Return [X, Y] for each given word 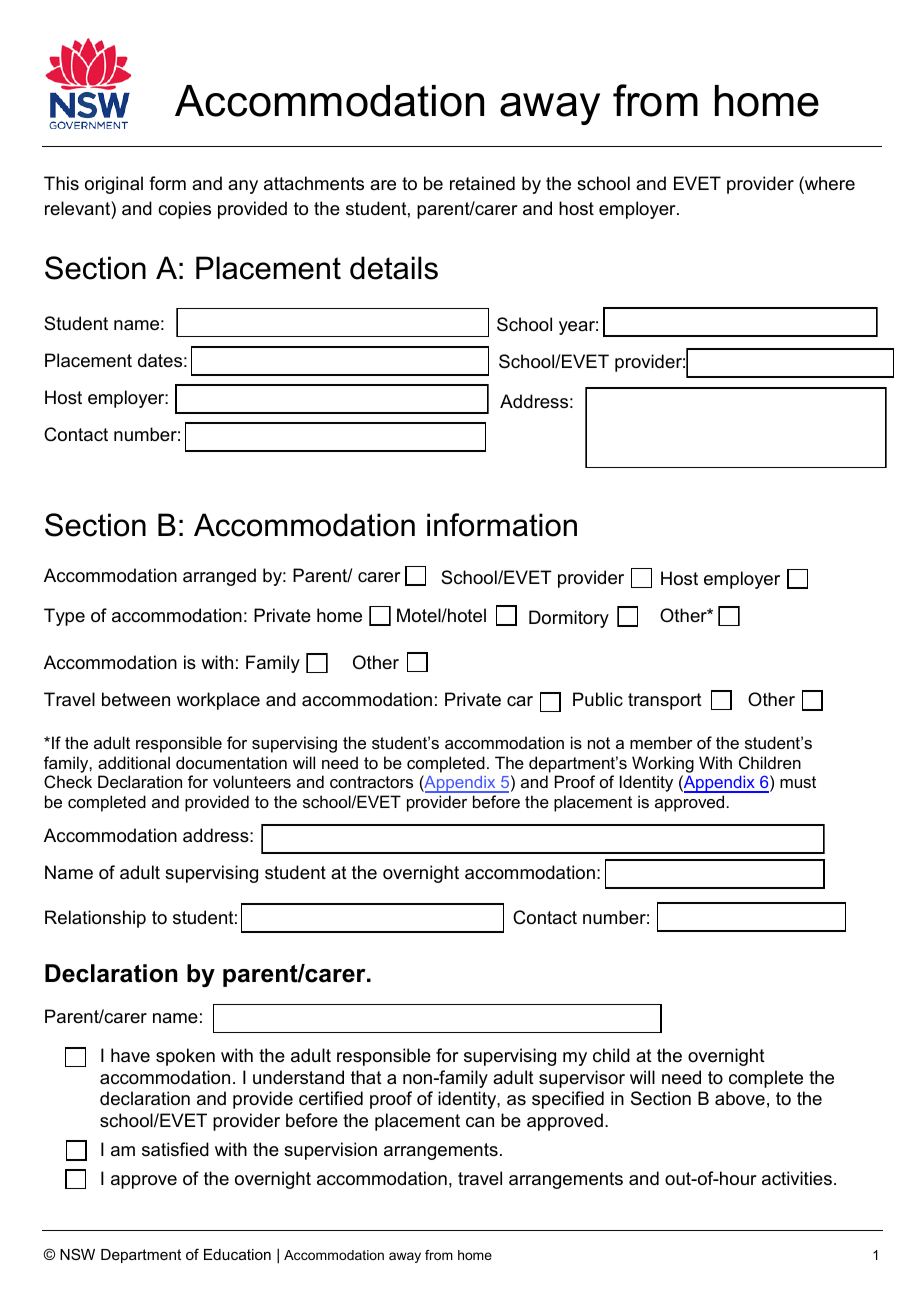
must [798, 782]
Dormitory [569, 619]
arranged [219, 577]
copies [184, 210]
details [394, 268]
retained [482, 183]
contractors [371, 782]
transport [665, 701]
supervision [330, 1151]
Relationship [95, 919]
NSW [77, 1254]
